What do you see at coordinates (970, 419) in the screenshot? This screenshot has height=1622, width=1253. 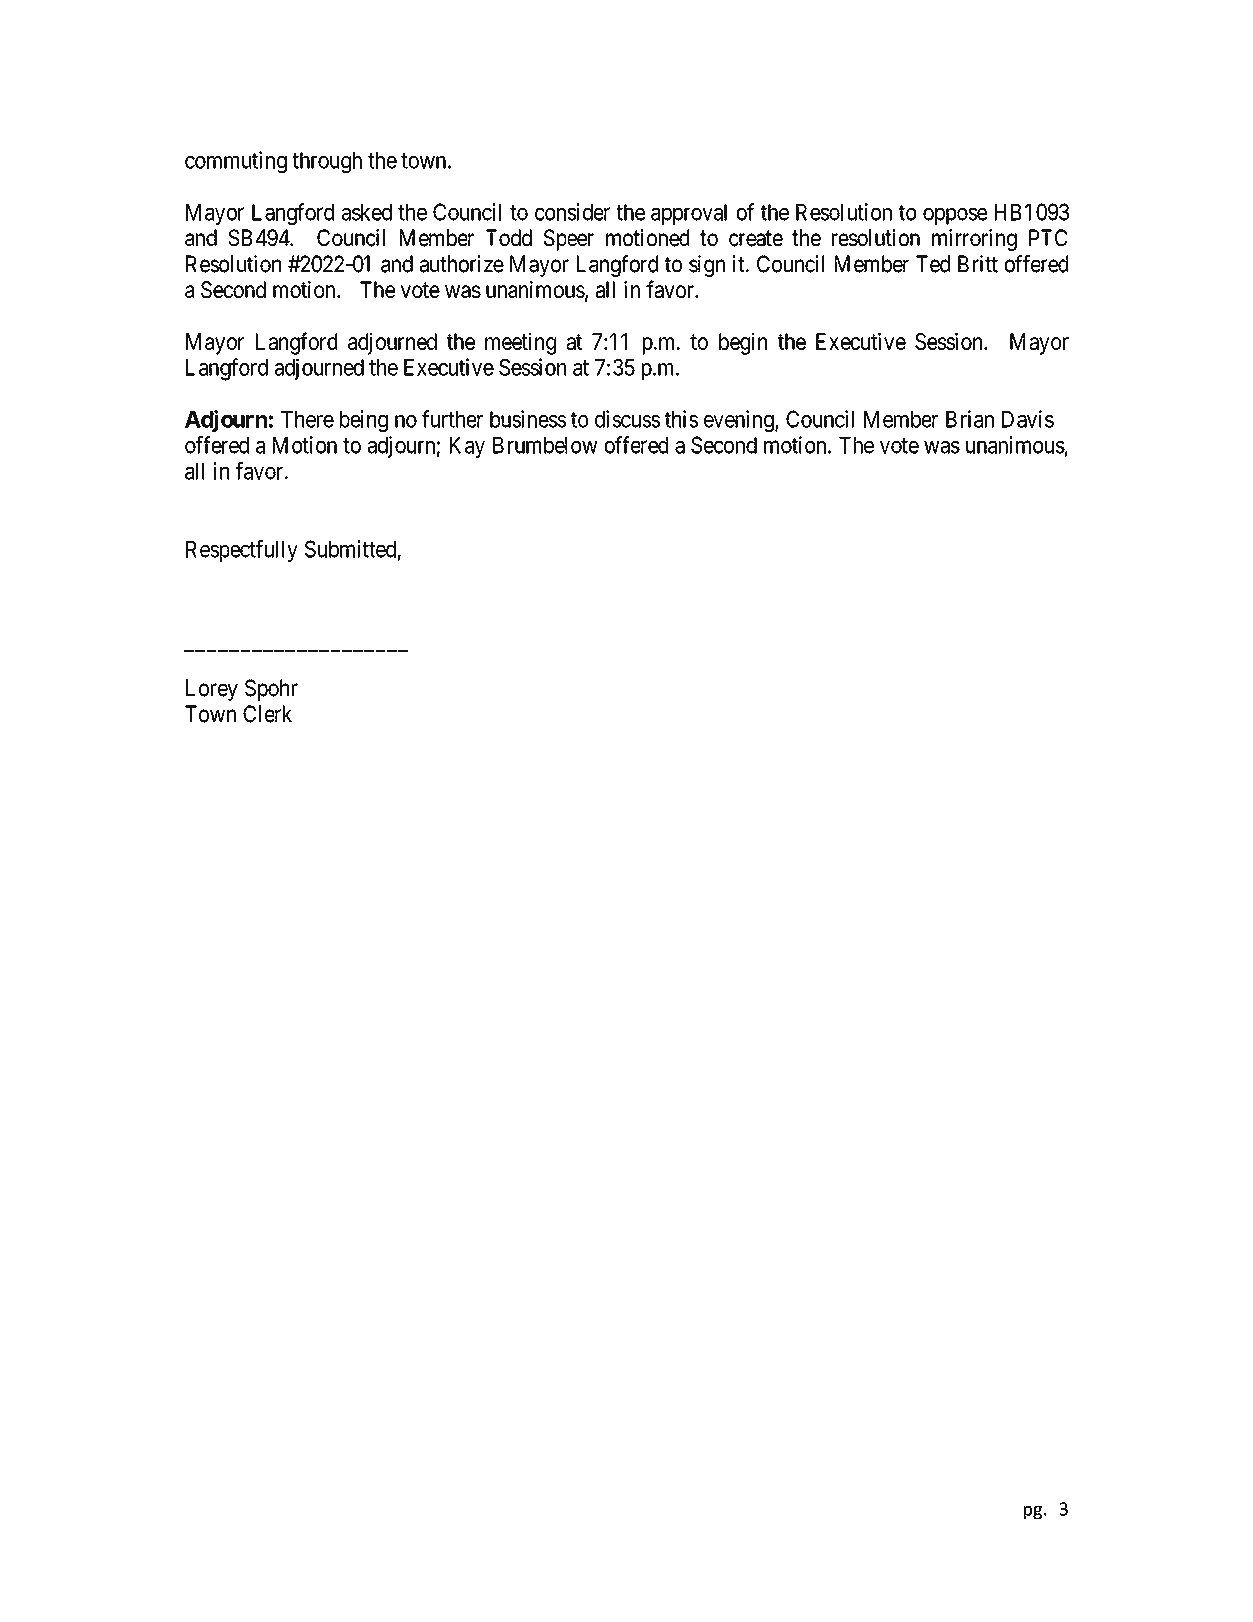 I see `Brian` at bounding box center [970, 419].
